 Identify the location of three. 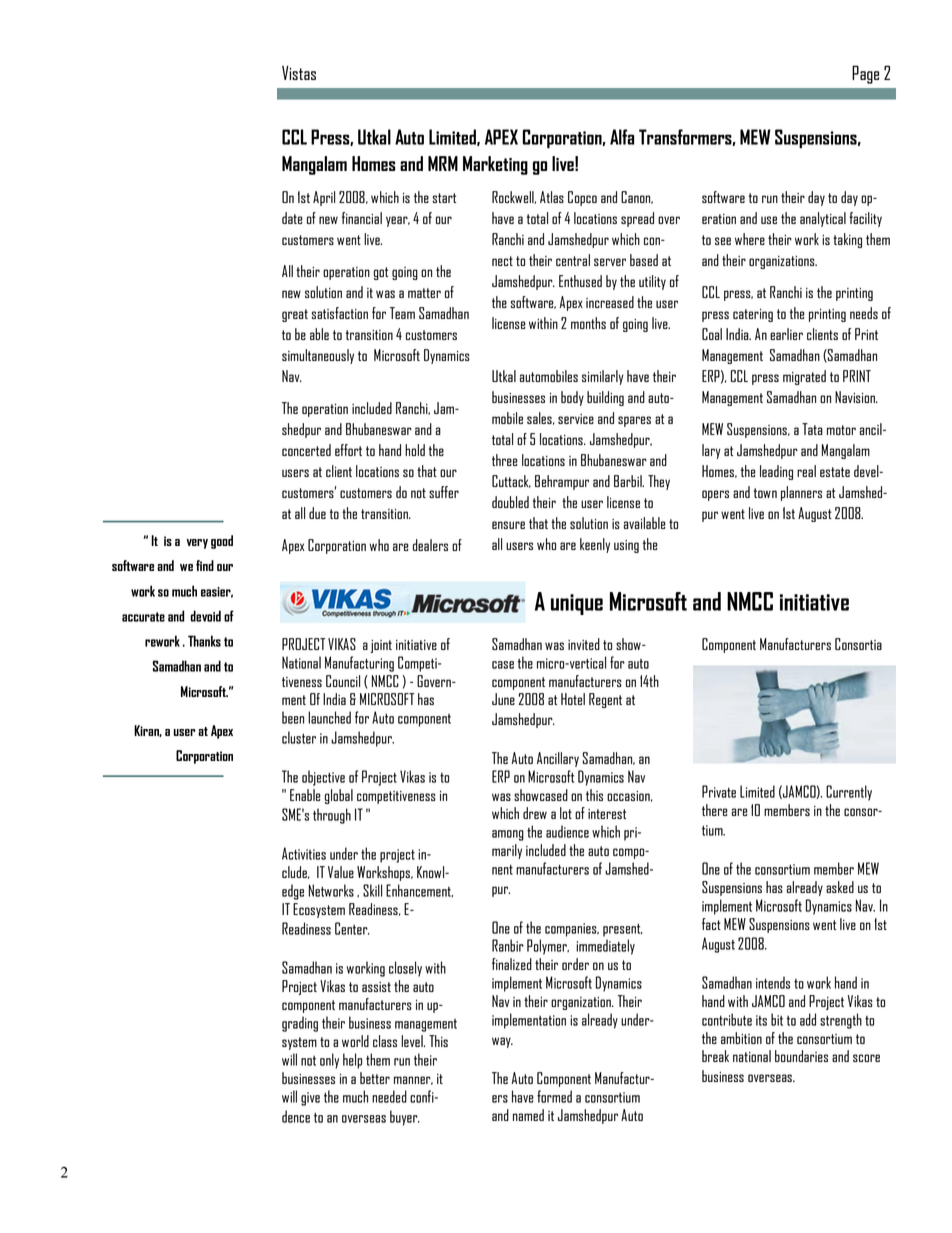
(505, 460).
